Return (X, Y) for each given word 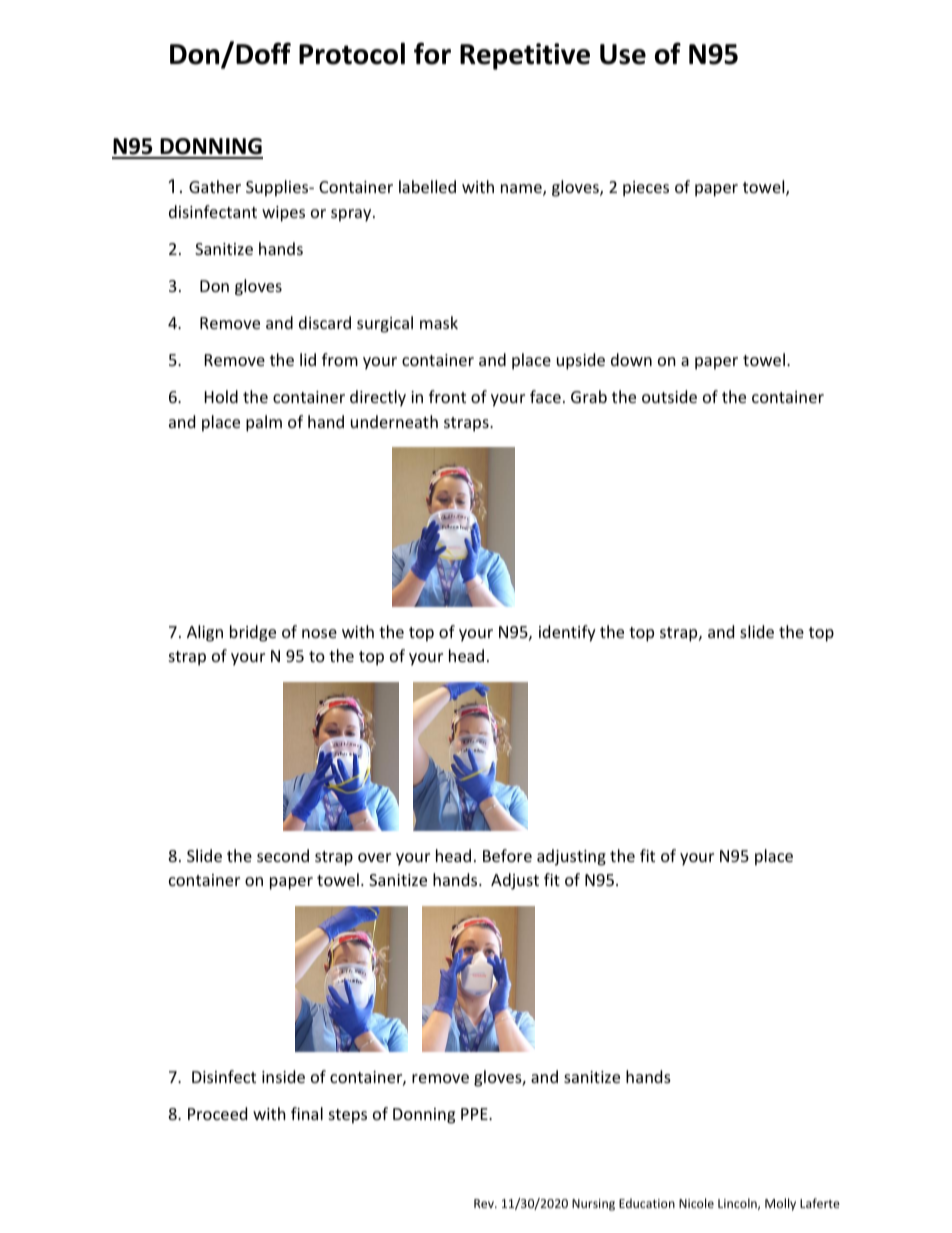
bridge (253, 633)
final (307, 1113)
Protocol (352, 53)
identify (567, 633)
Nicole (696, 1203)
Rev (485, 1203)
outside (669, 396)
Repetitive (525, 56)
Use (623, 54)
